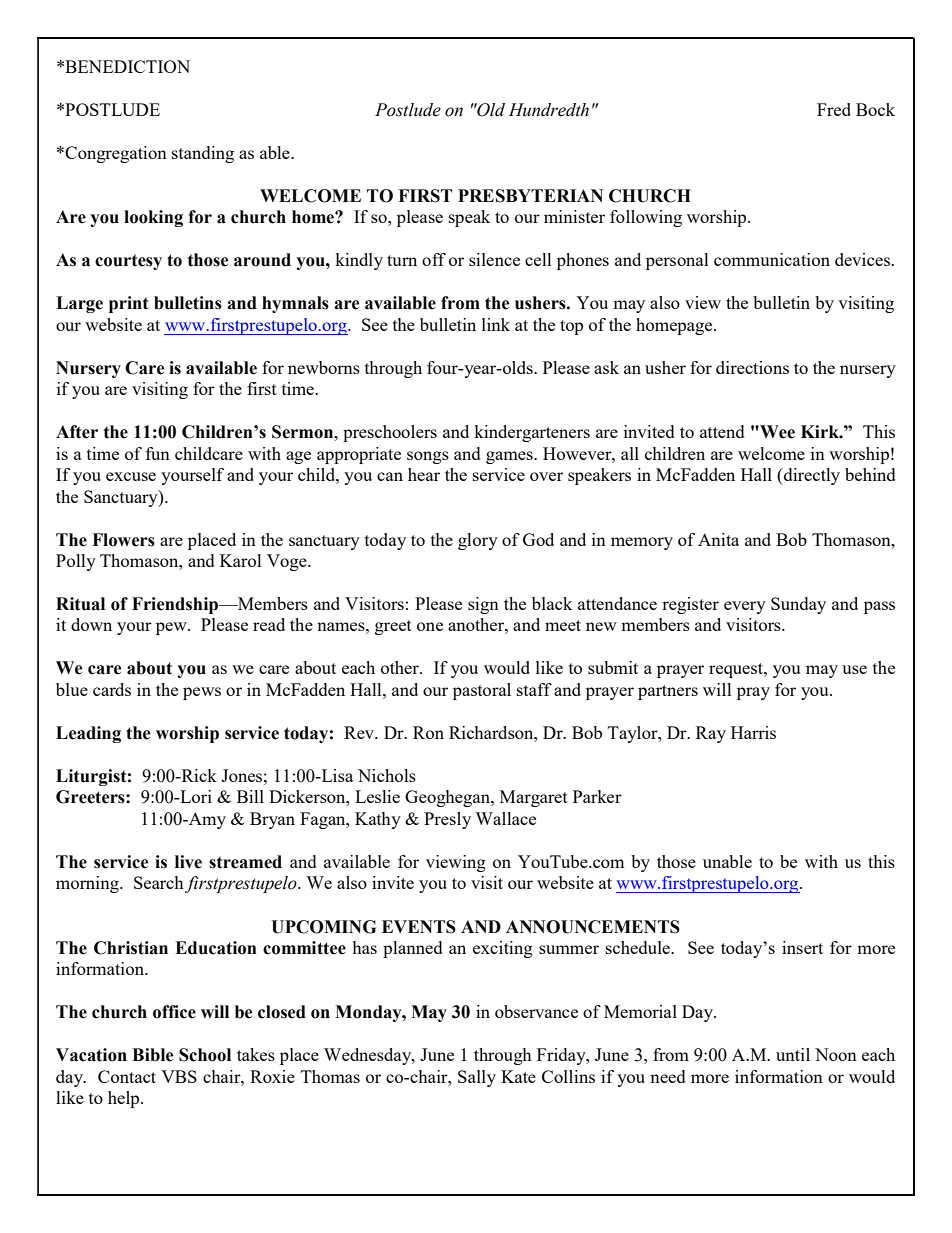  What do you see at coordinates (91, 624) in the image?
I see `down` at bounding box center [91, 624].
